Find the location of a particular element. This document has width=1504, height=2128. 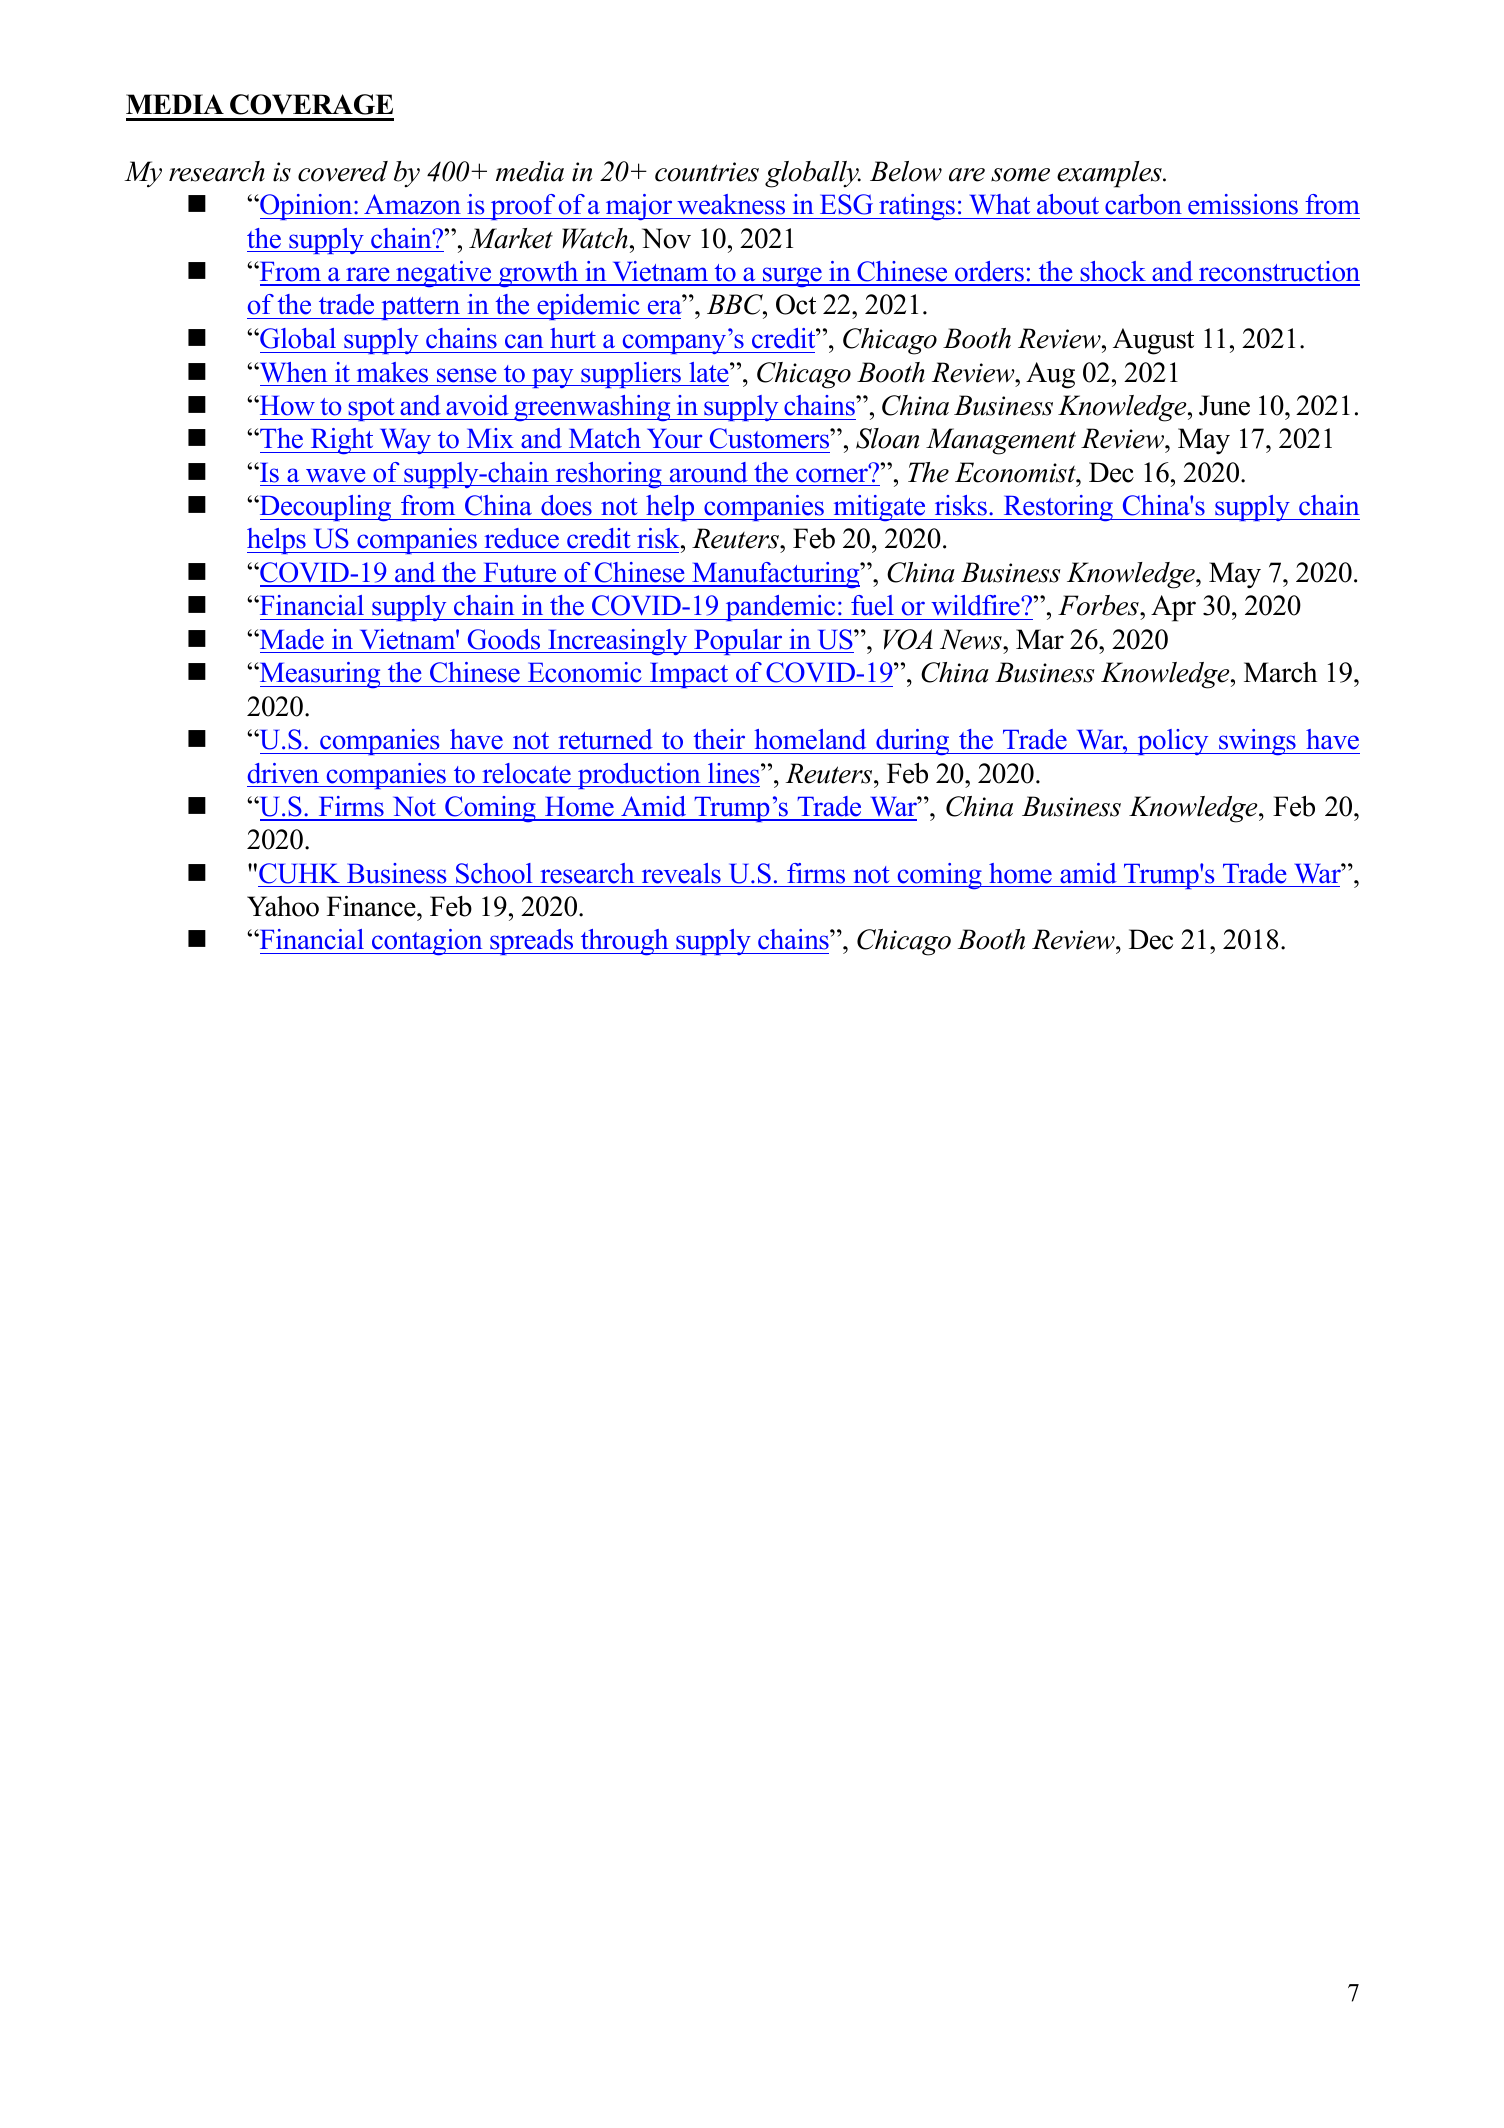

their is located at coordinates (719, 739).
